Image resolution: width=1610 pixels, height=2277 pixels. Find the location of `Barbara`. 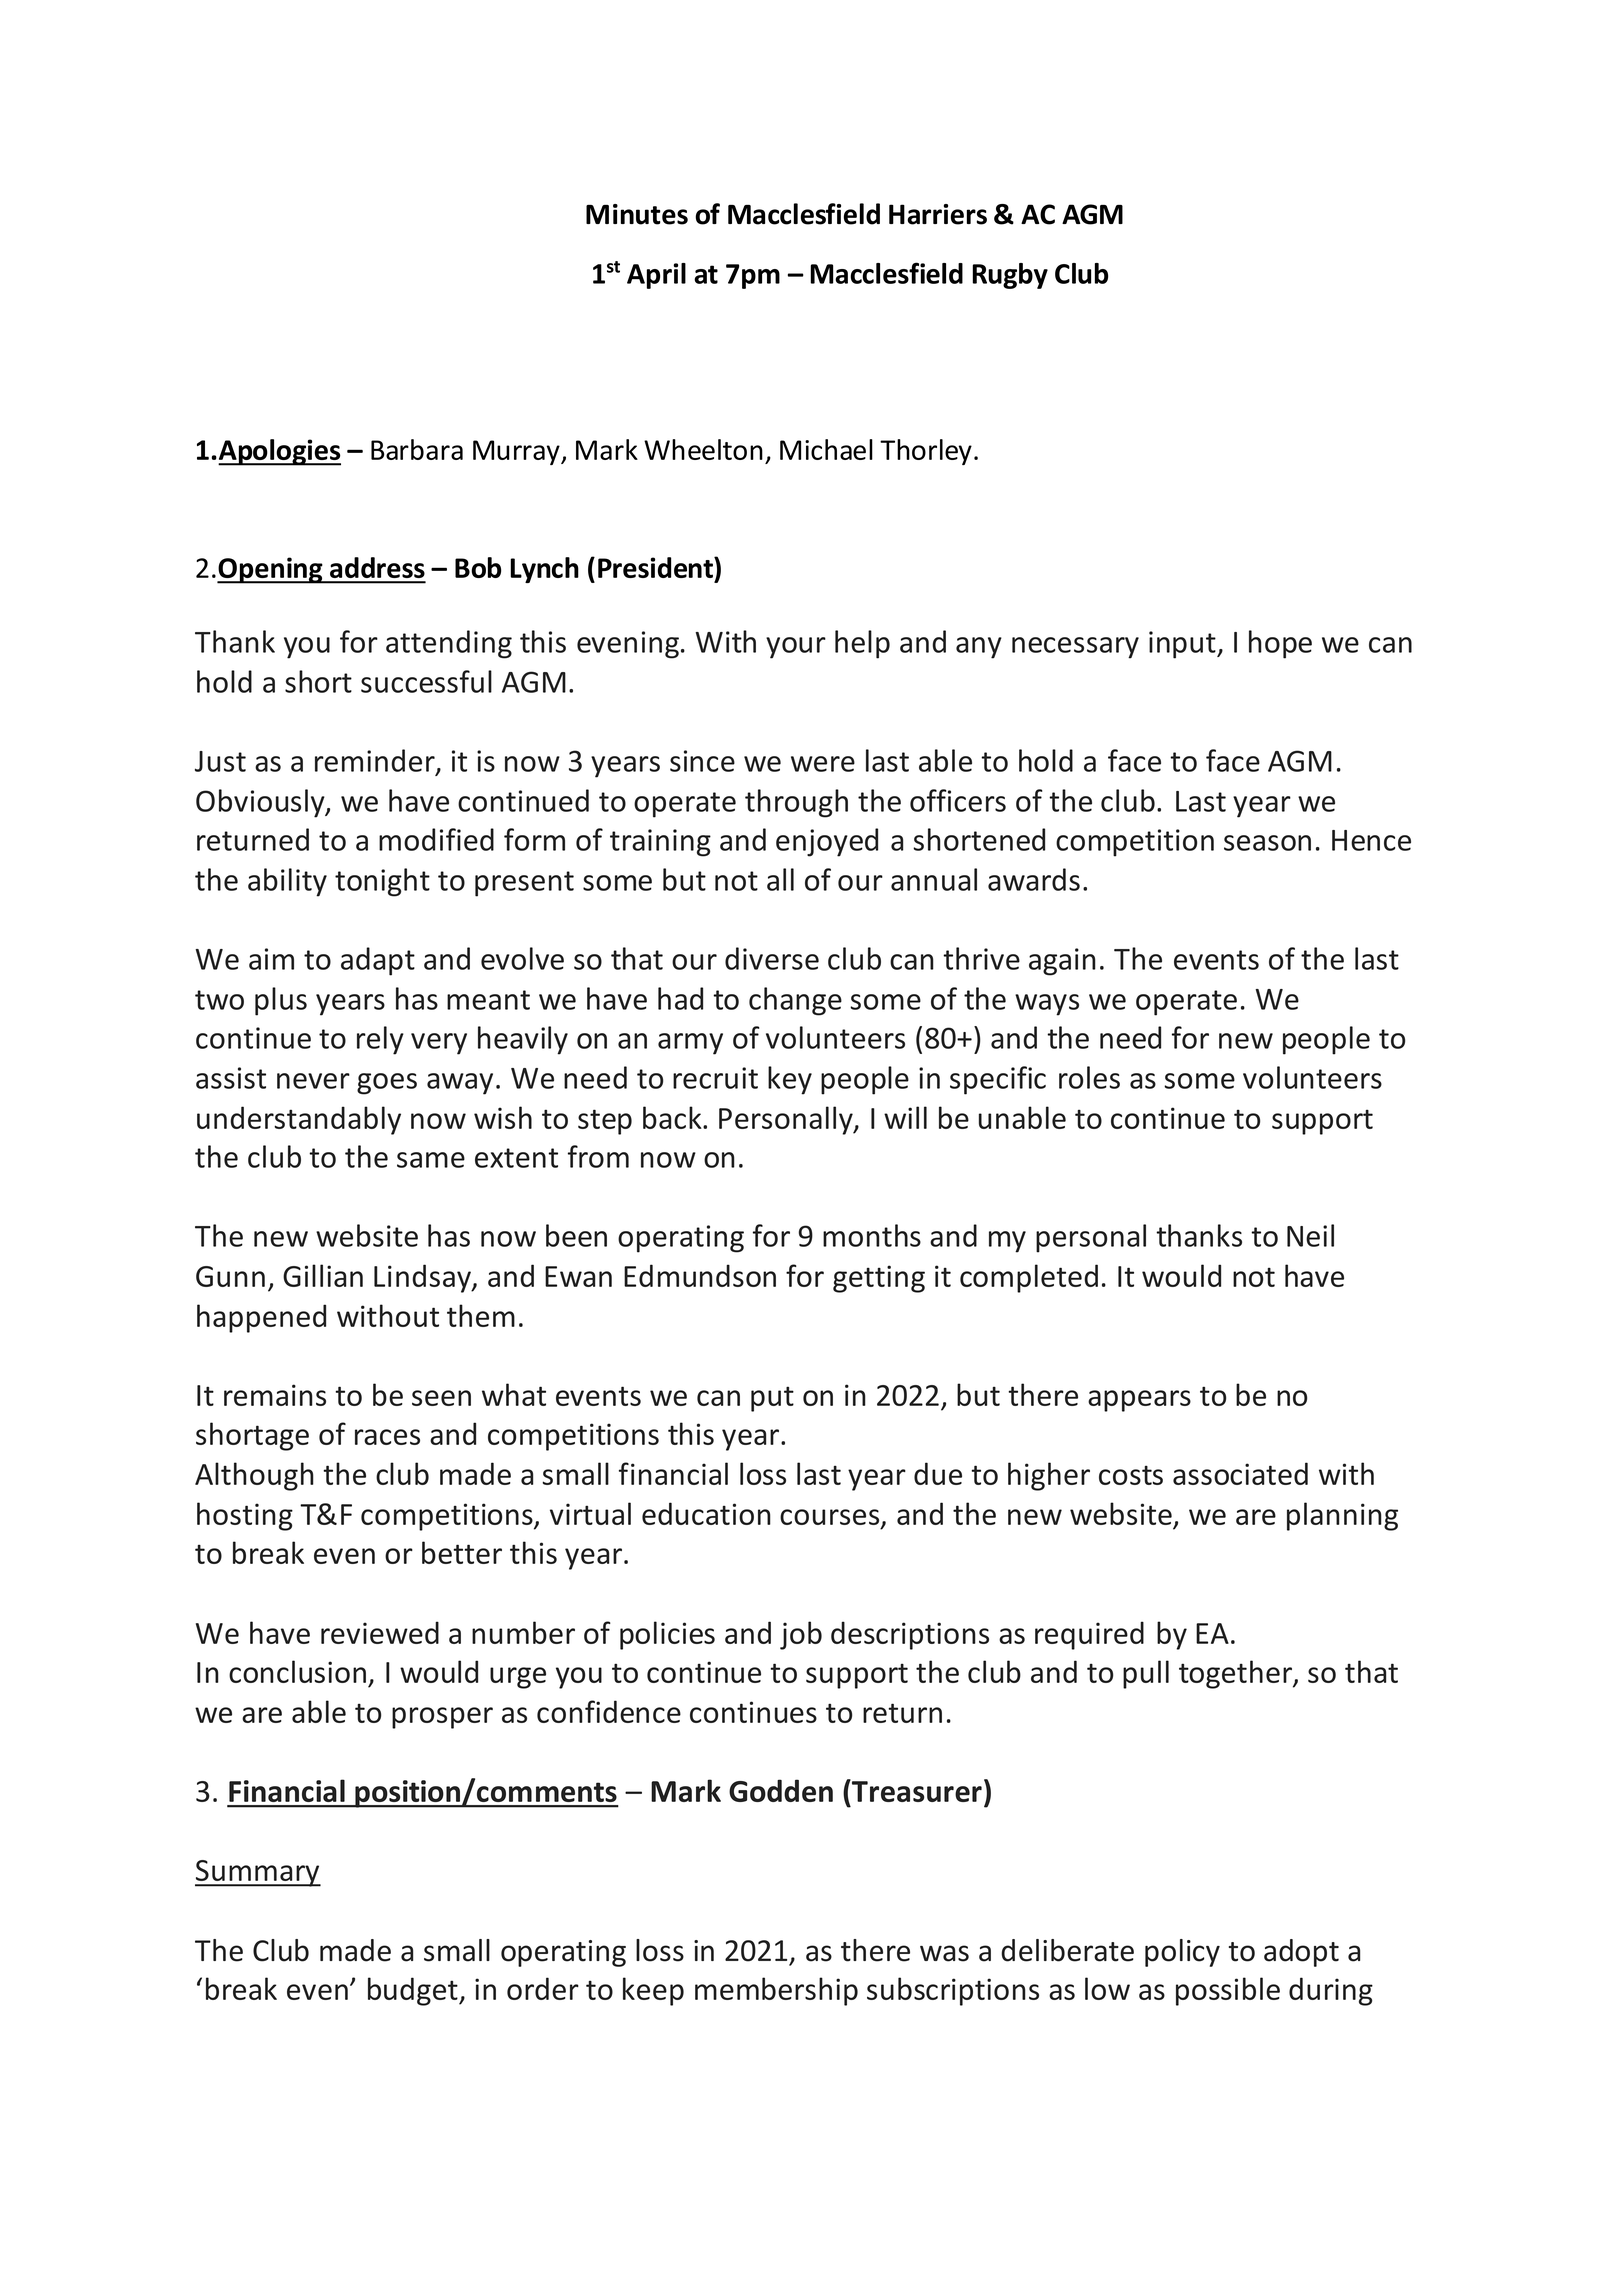

Barbara is located at coordinates (417, 449).
